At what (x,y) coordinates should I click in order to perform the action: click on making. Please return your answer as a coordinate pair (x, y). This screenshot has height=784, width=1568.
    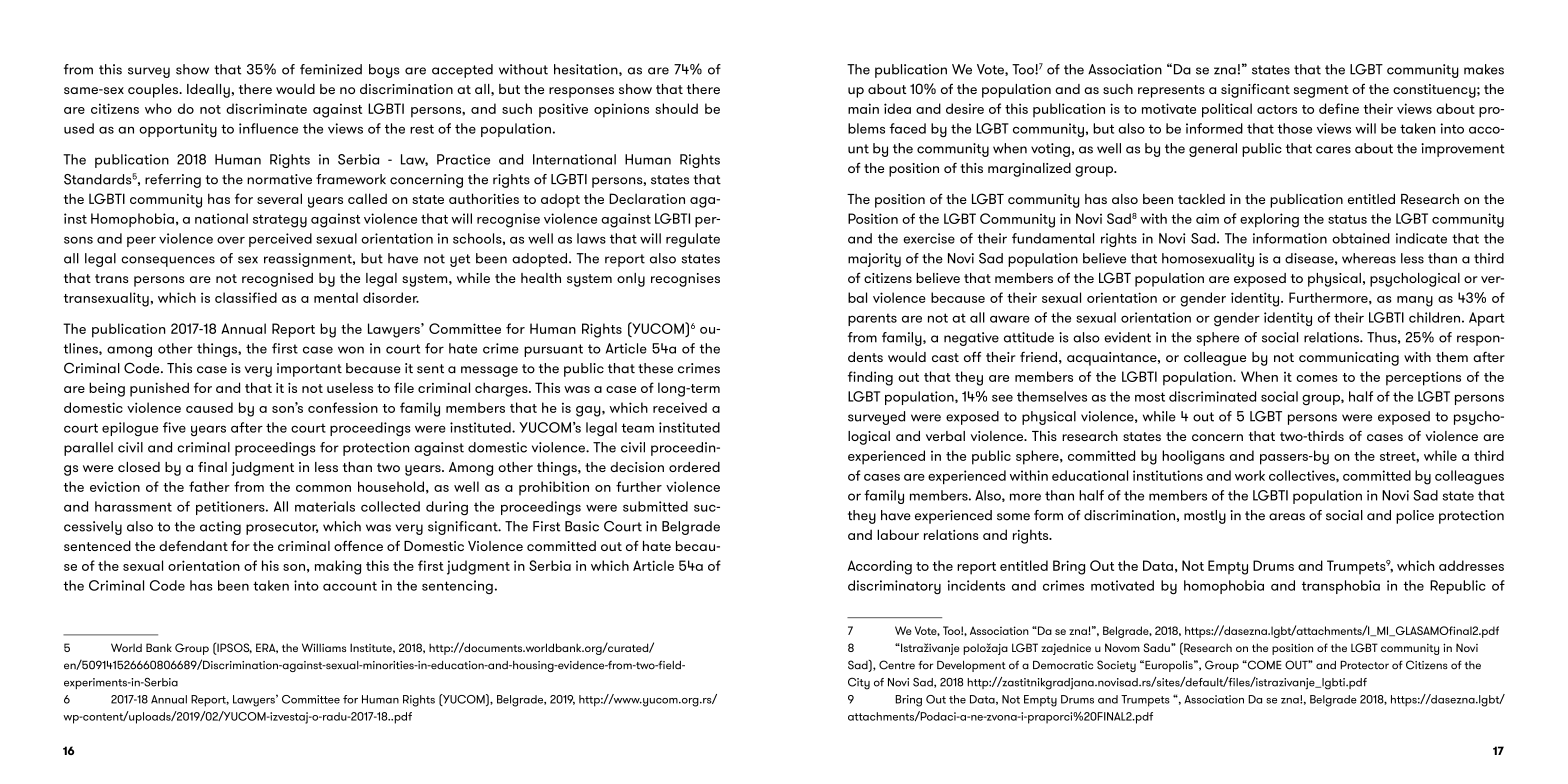
    Looking at the image, I should click on (338, 567).
